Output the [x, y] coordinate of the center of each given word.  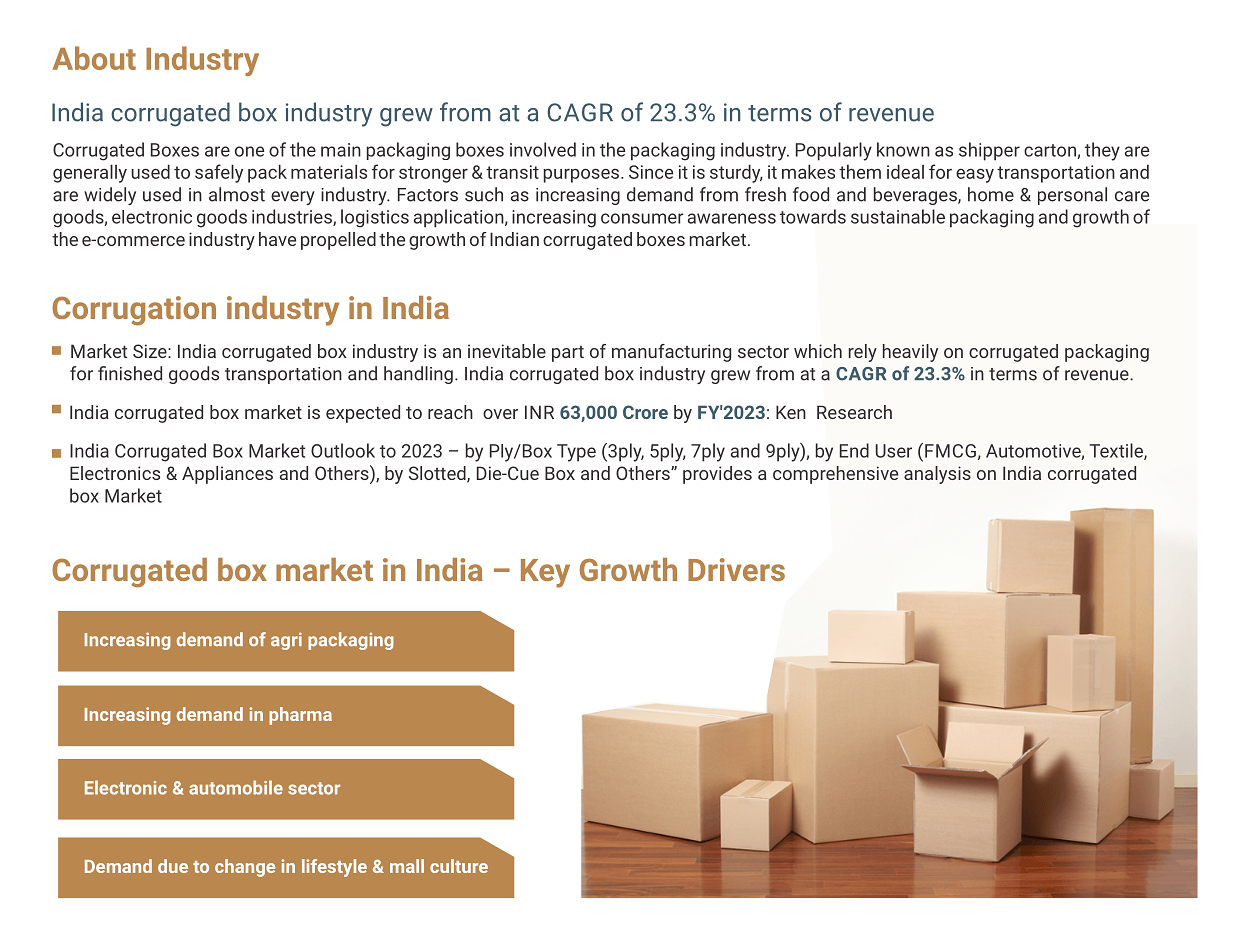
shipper [989, 151]
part [568, 354]
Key [545, 573]
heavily [910, 353]
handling [418, 375]
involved [543, 149]
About [94, 58]
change [245, 868]
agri [286, 641]
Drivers [736, 569]
